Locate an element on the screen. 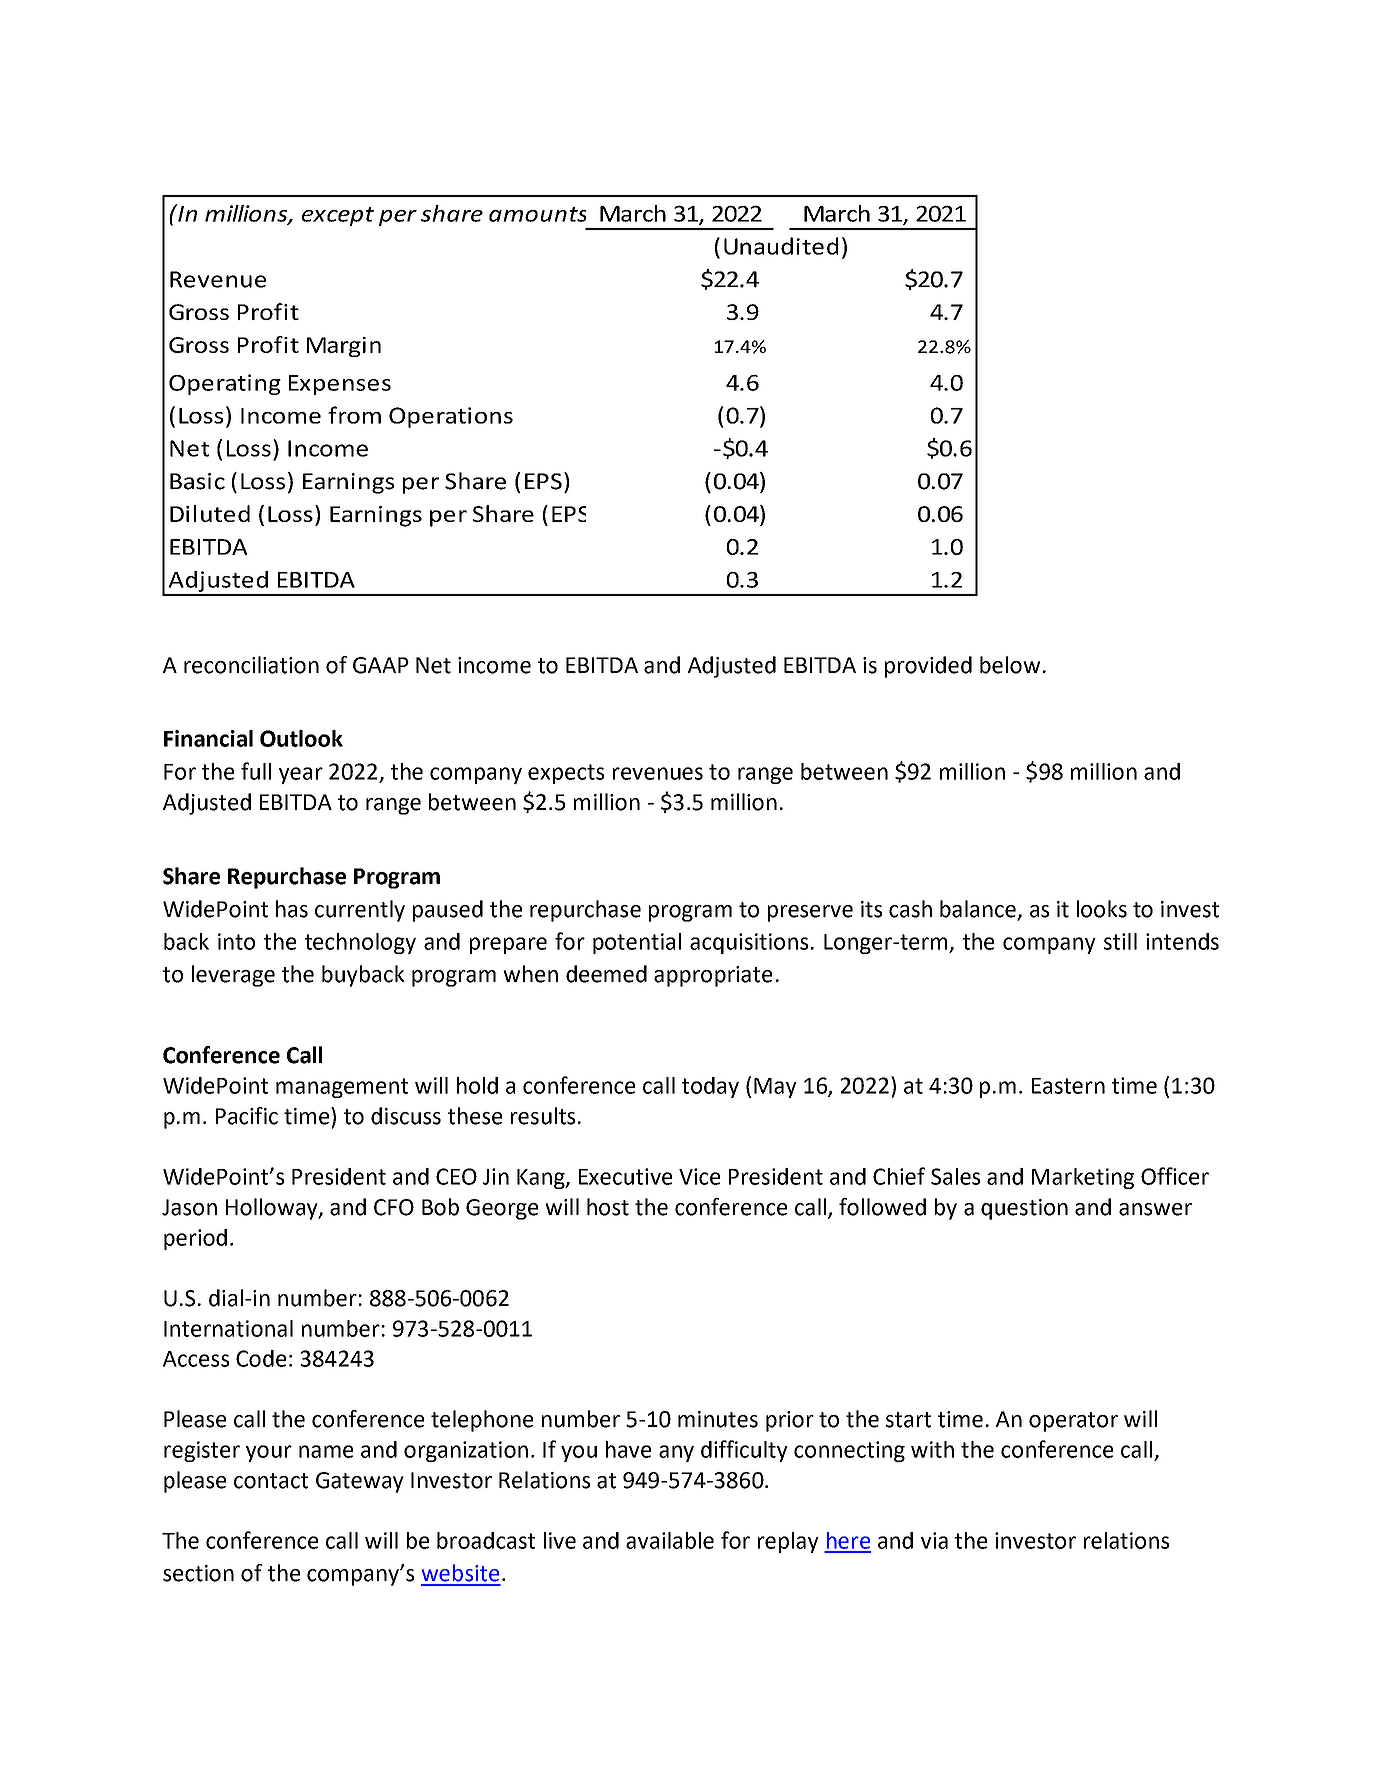 This screenshot has width=1382, height=1788. provided is located at coordinates (928, 667).
